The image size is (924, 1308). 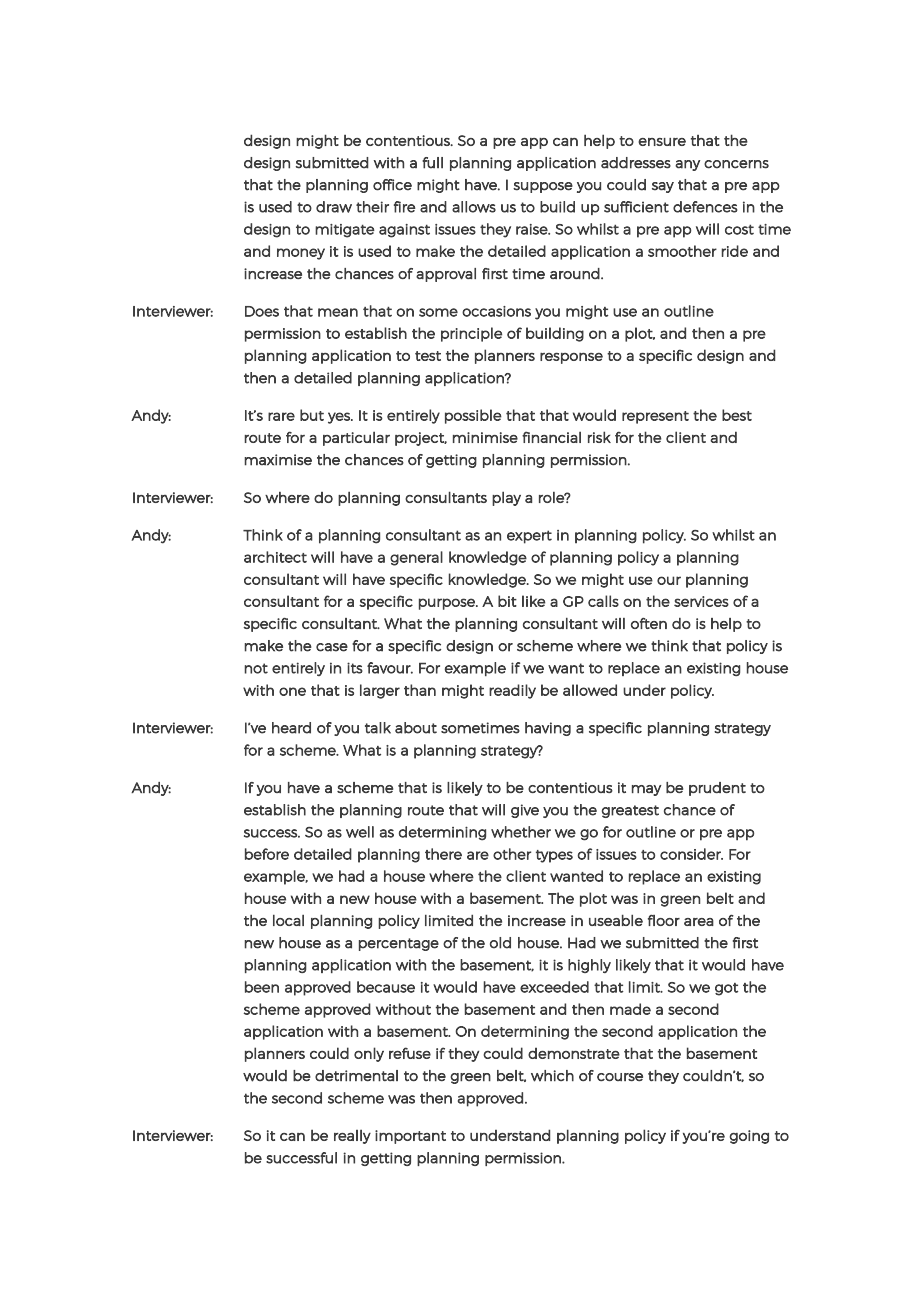 What do you see at coordinates (701, 601) in the image?
I see `services` at bounding box center [701, 601].
